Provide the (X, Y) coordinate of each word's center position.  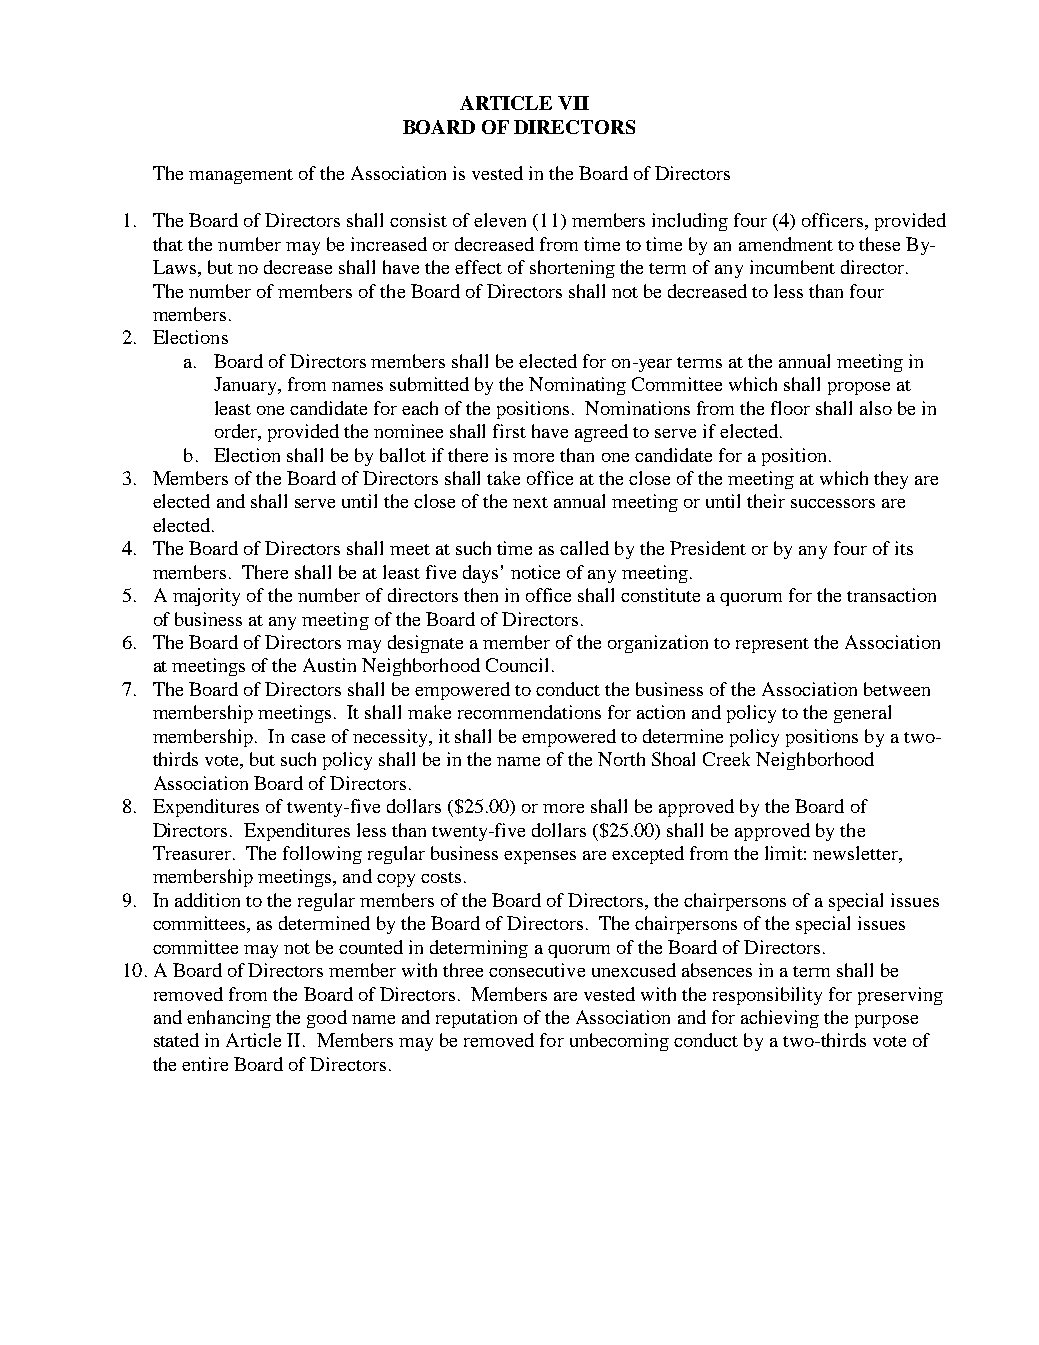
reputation (476, 1019)
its (904, 548)
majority (206, 597)
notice (535, 572)
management (241, 176)
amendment (786, 244)
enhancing (229, 1019)
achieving (780, 1019)
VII (573, 103)
